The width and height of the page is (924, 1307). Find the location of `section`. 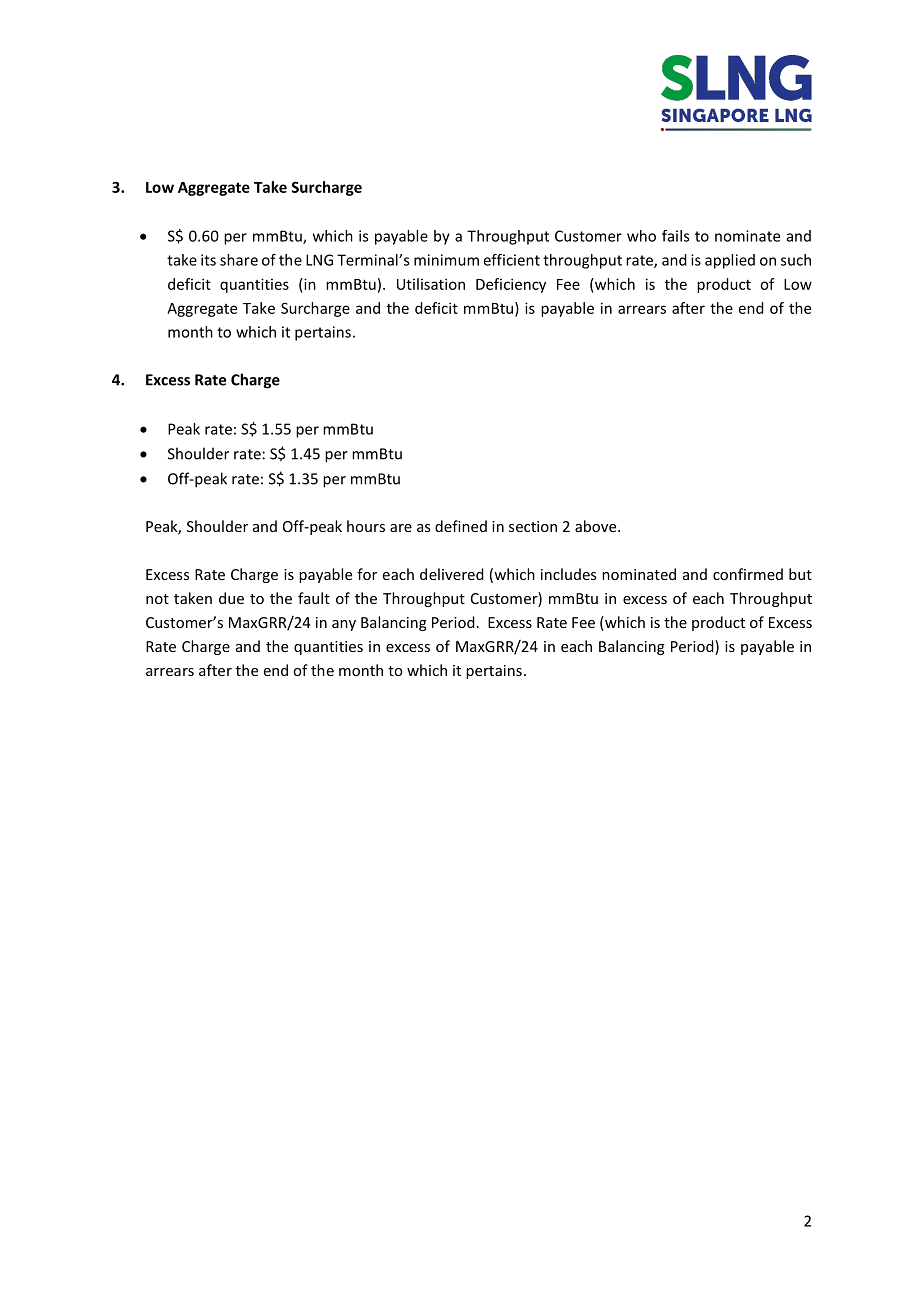

section is located at coordinates (533, 526).
